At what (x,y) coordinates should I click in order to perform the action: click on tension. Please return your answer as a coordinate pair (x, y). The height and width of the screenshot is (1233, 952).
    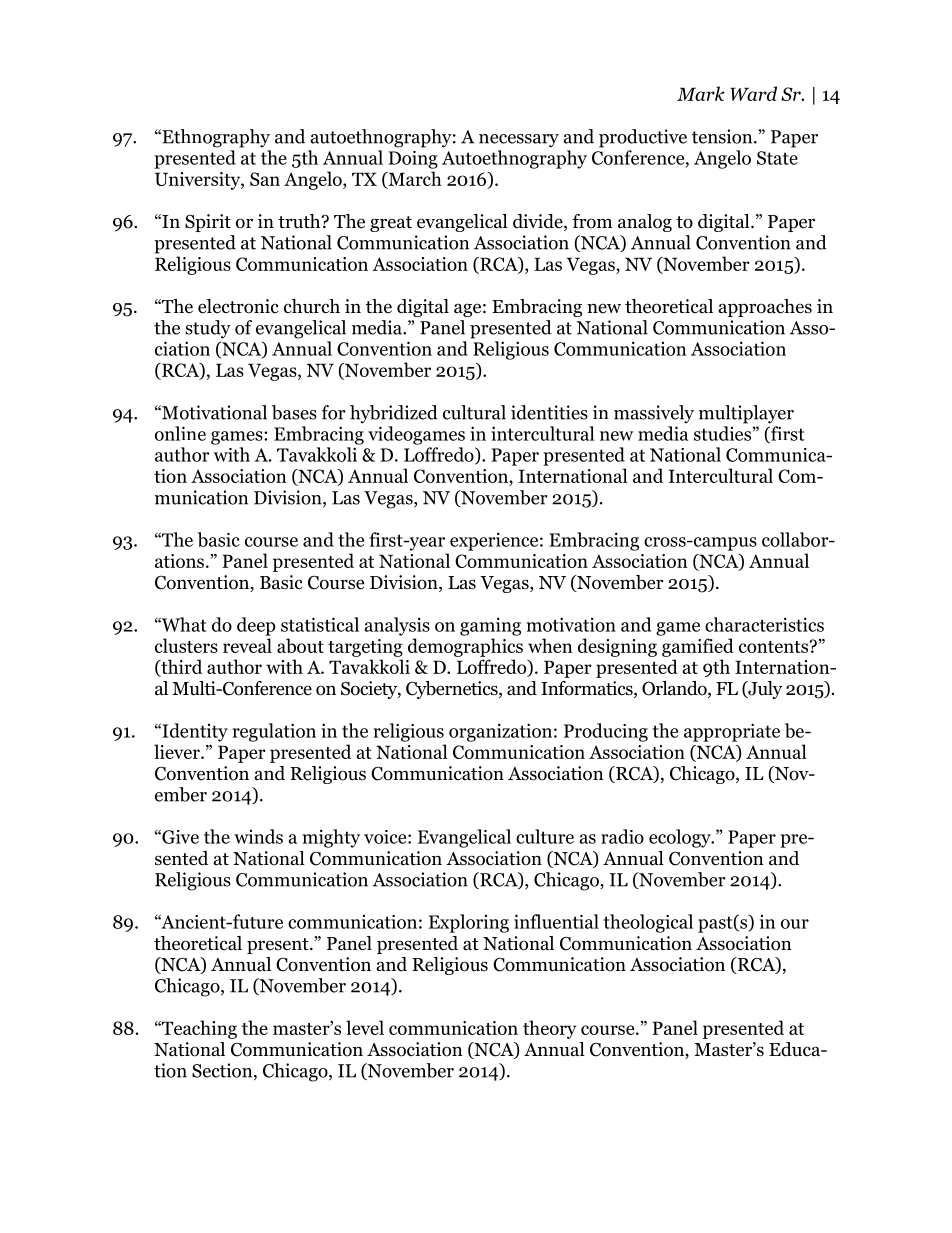
    Looking at the image, I should click on (723, 136).
